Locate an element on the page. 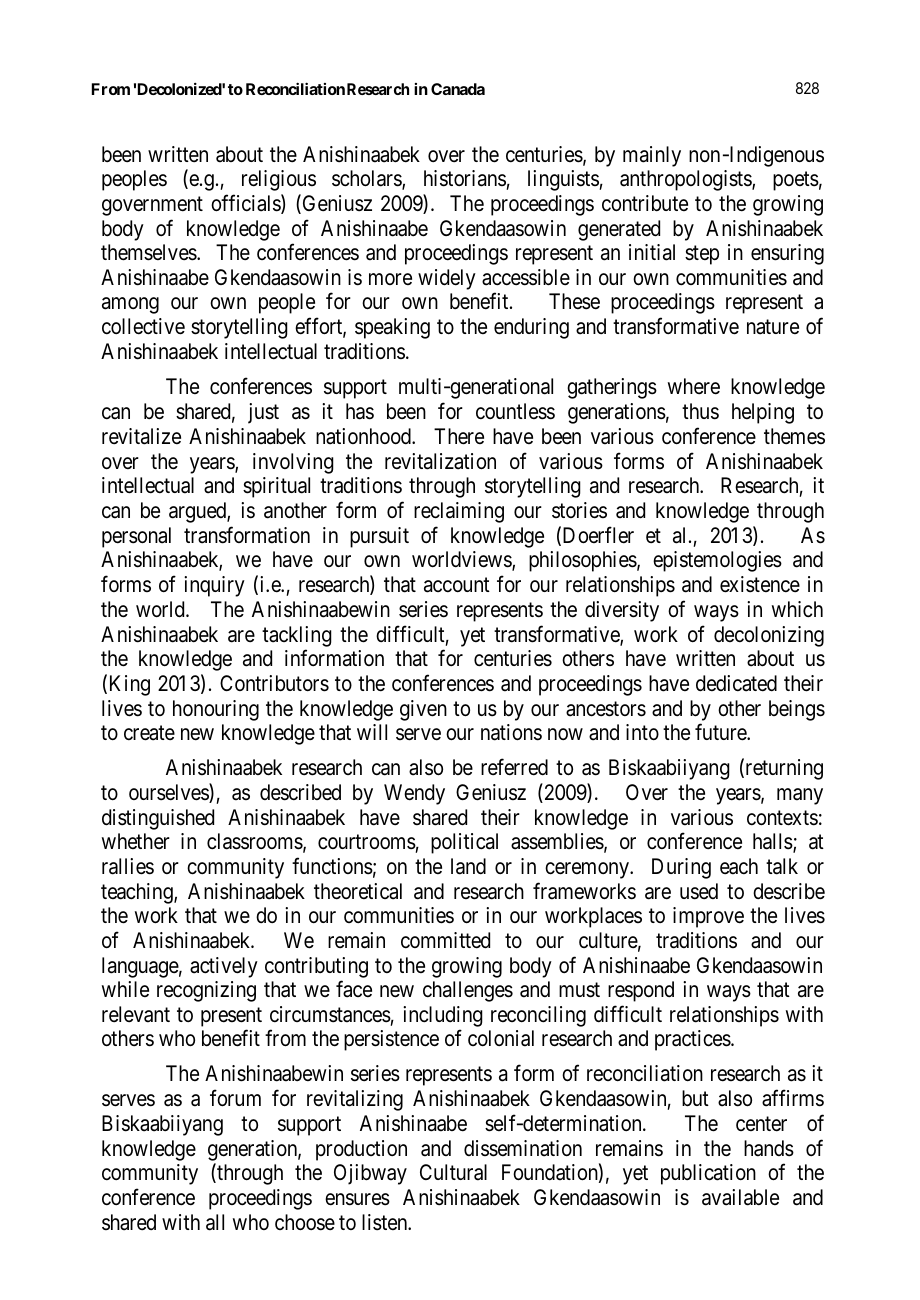 The image size is (920, 1300). honouring is located at coordinates (216, 710).
